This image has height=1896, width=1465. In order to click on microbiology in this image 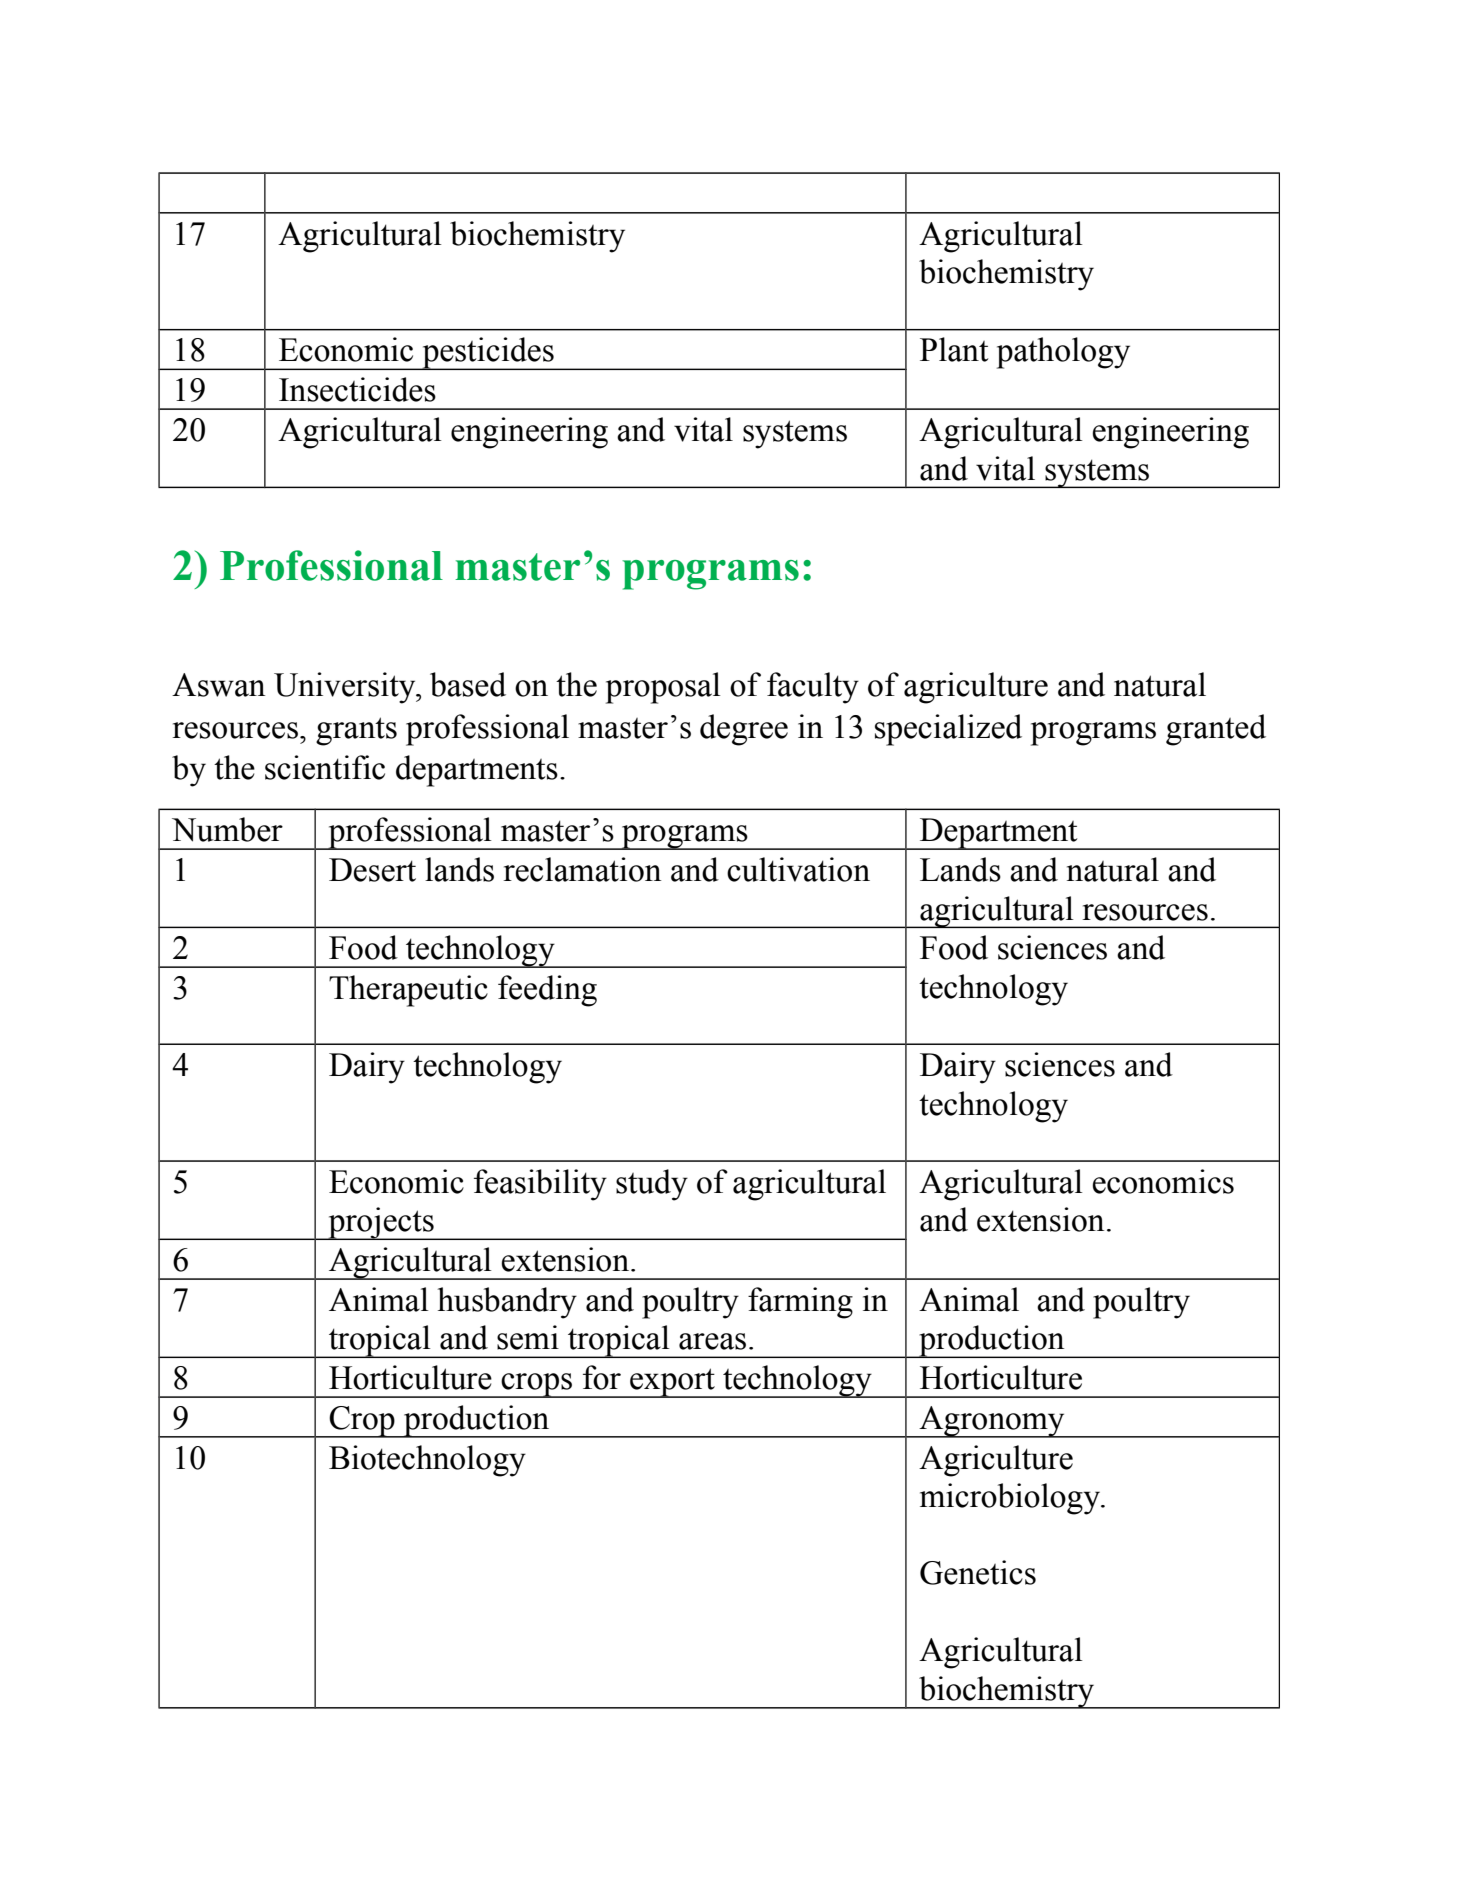, I will do `click(1011, 1499)`.
